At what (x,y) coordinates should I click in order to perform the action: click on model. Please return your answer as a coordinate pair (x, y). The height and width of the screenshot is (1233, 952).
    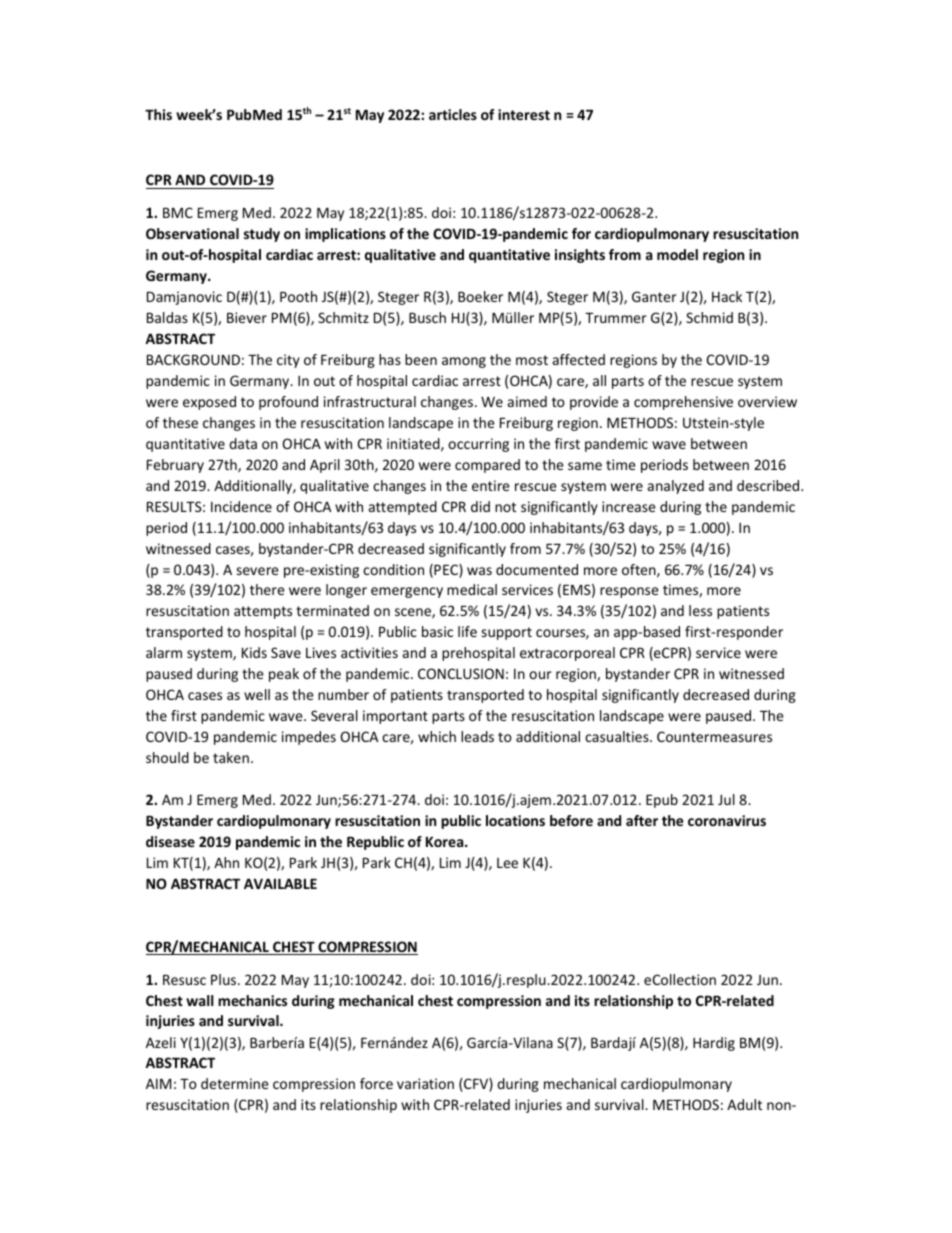
    Looking at the image, I should click on (677, 254).
